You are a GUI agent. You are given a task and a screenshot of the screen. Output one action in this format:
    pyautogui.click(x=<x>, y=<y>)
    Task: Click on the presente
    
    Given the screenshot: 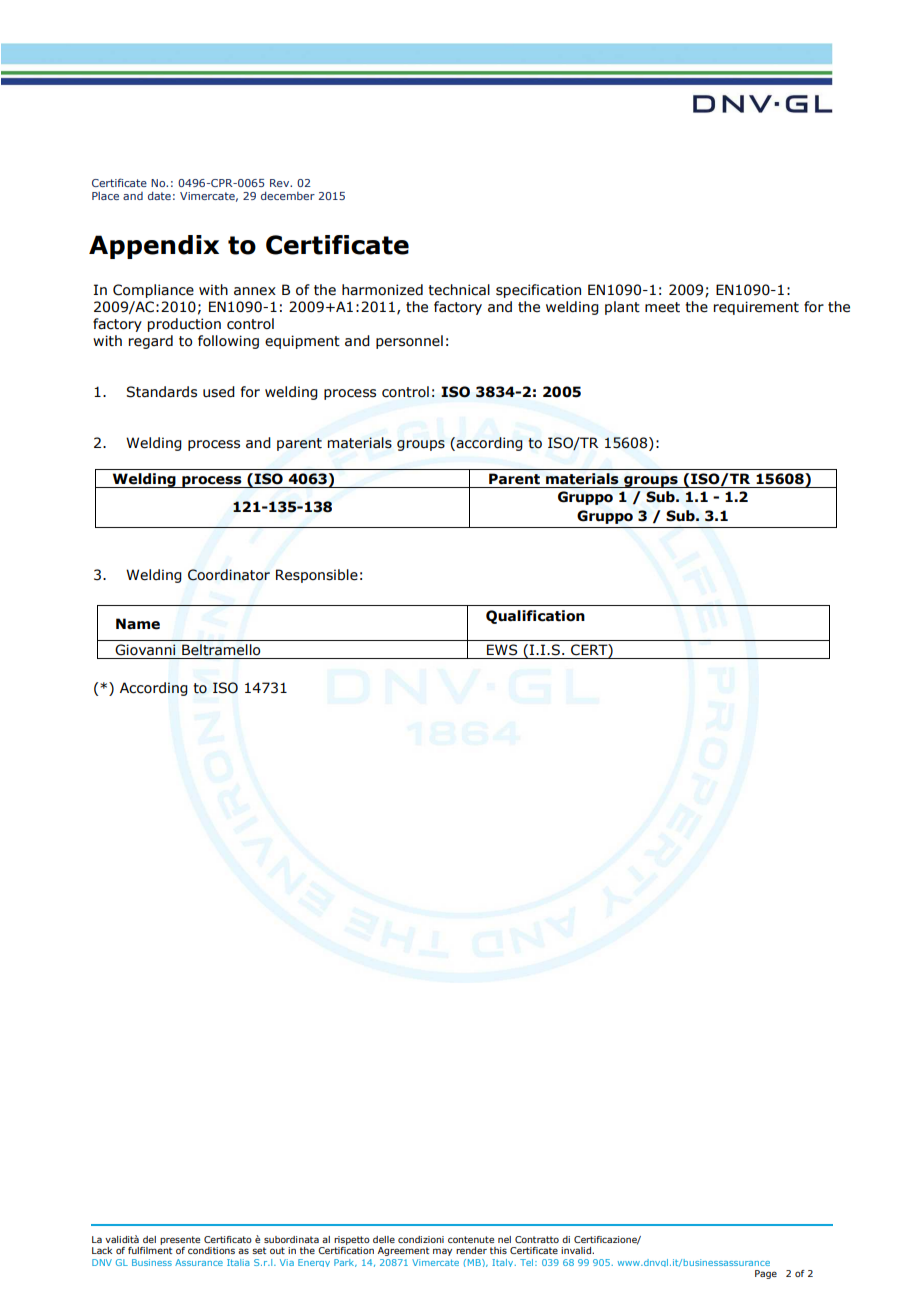 What is the action you would take?
    pyautogui.click(x=180, y=1240)
